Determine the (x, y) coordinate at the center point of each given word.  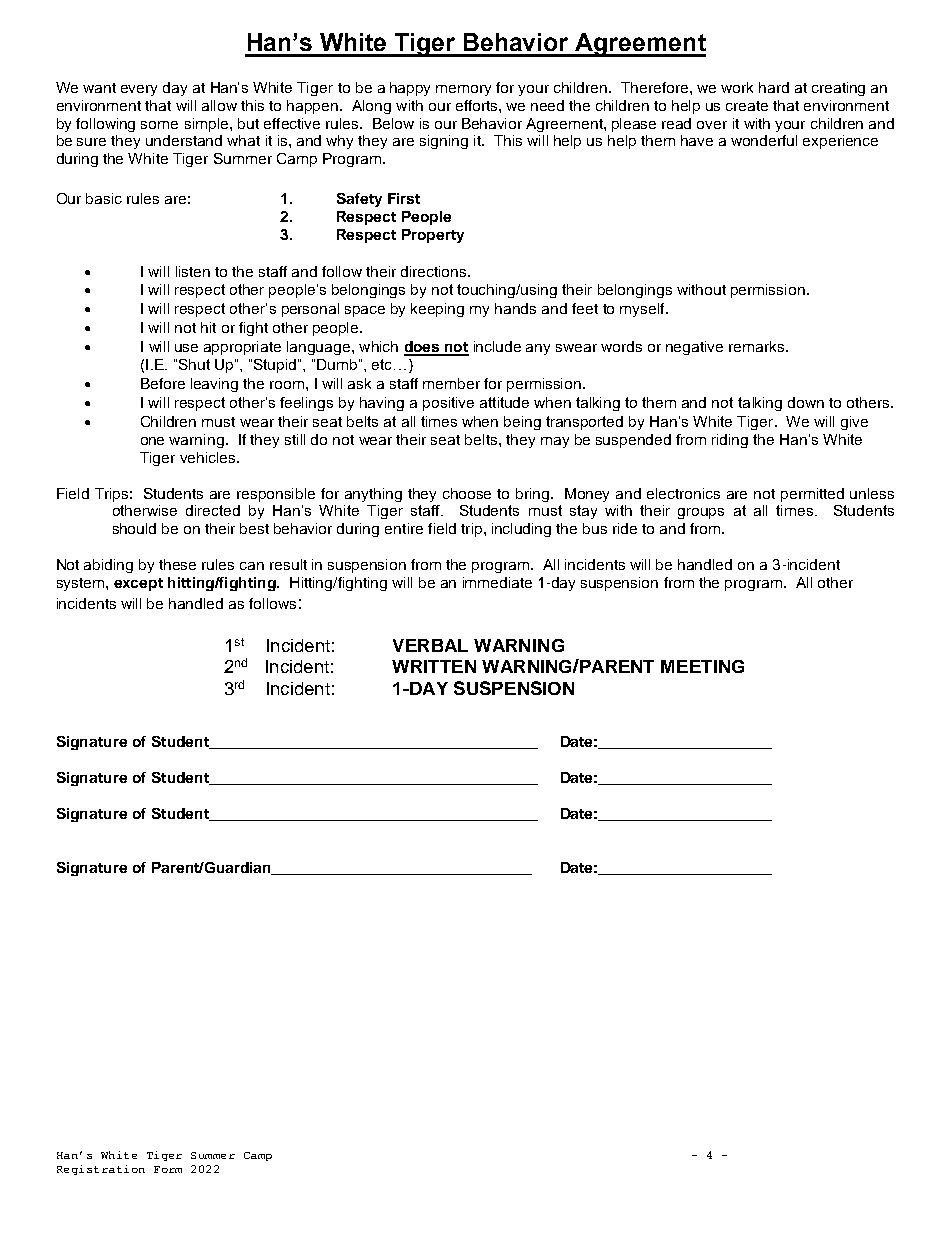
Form (168, 1169)
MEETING (702, 666)
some (159, 125)
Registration (101, 1170)
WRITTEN (434, 666)
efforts (478, 105)
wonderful (764, 140)
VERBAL (430, 645)
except (138, 584)
